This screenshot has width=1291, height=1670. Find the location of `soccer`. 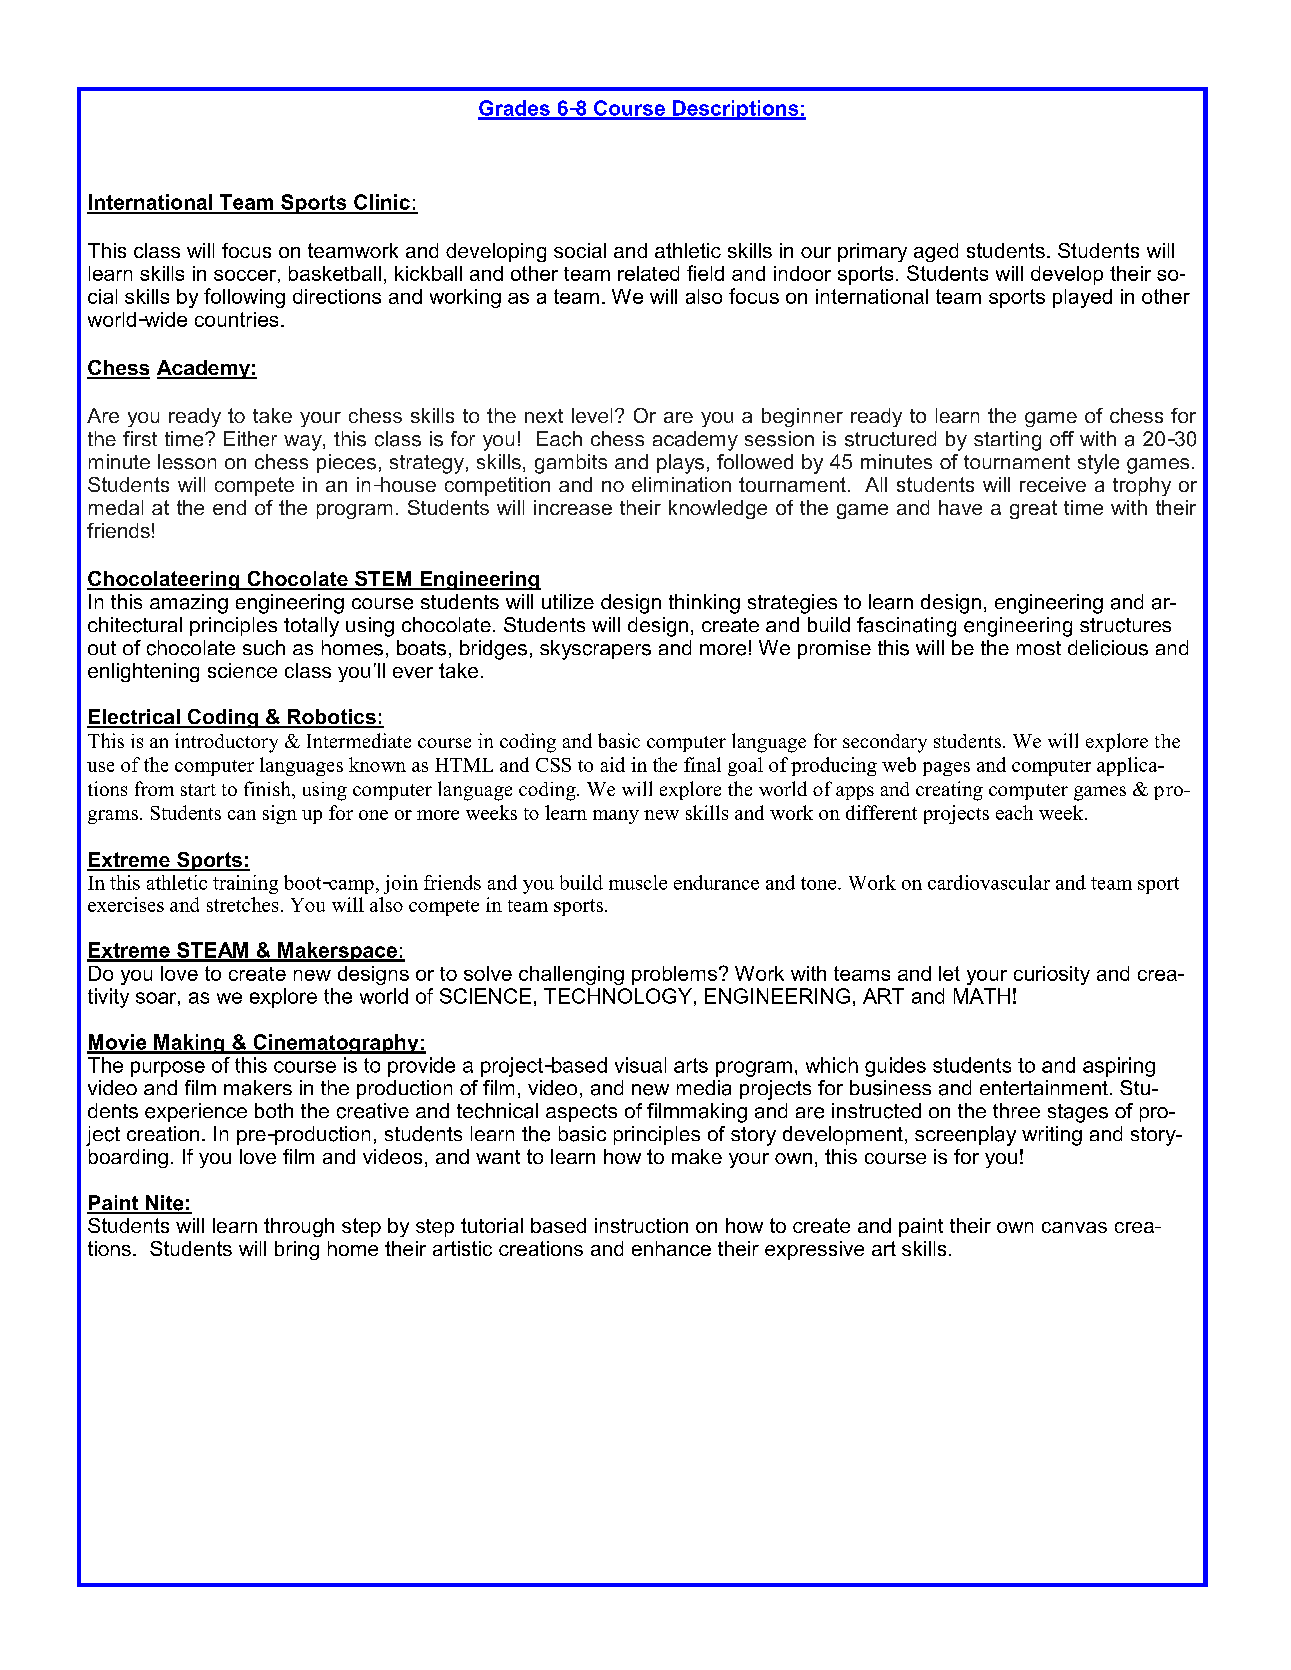

soccer is located at coordinates (245, 275).
